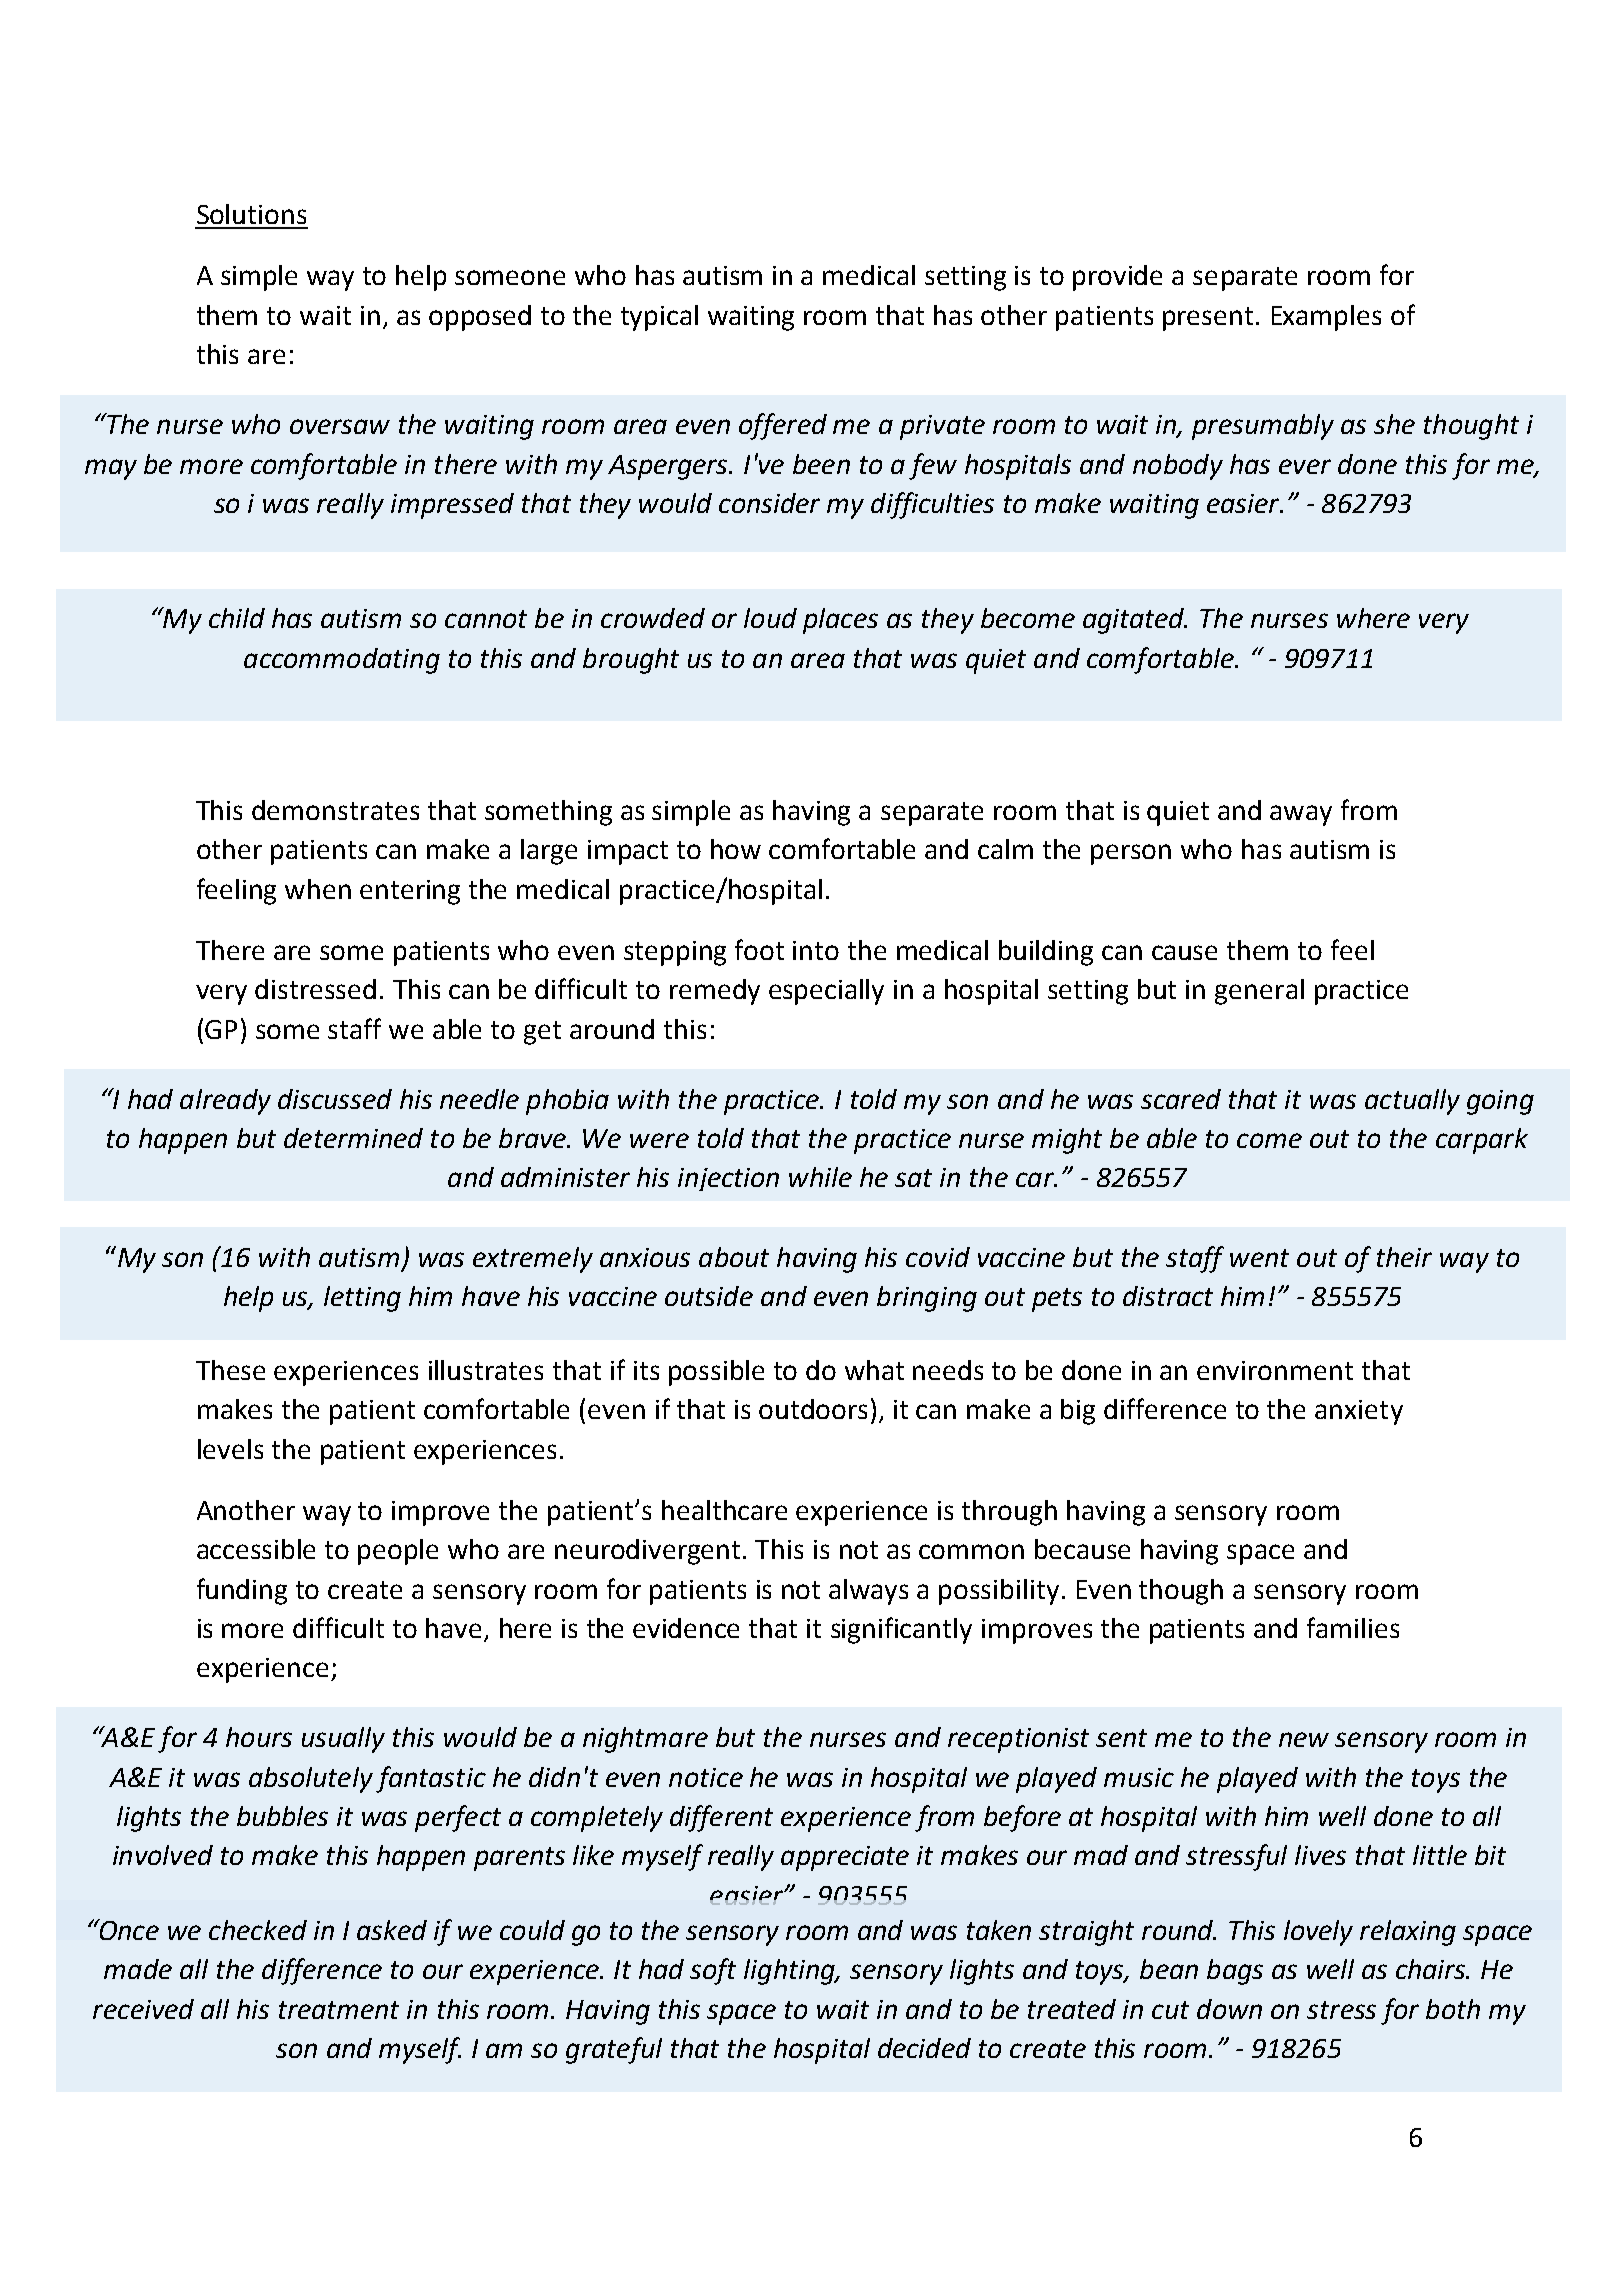 This document has width=1618, height=2288. What do you see at coordinates (340, 426) in the document?
I see `oversaw` at bounding box center [340, 426].
